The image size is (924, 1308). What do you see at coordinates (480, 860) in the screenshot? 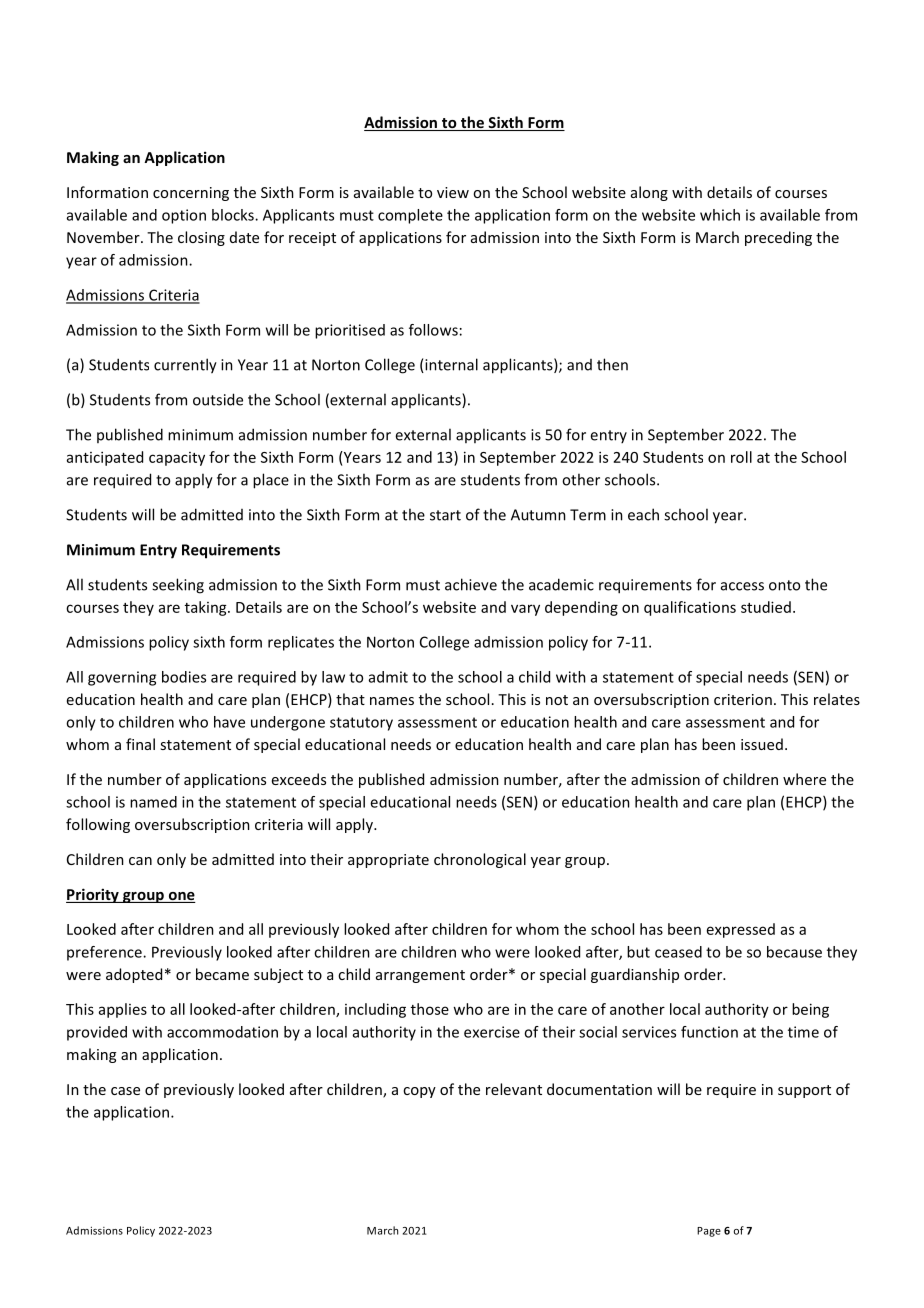
I see `chronological` at bounding box center [480, 860].
